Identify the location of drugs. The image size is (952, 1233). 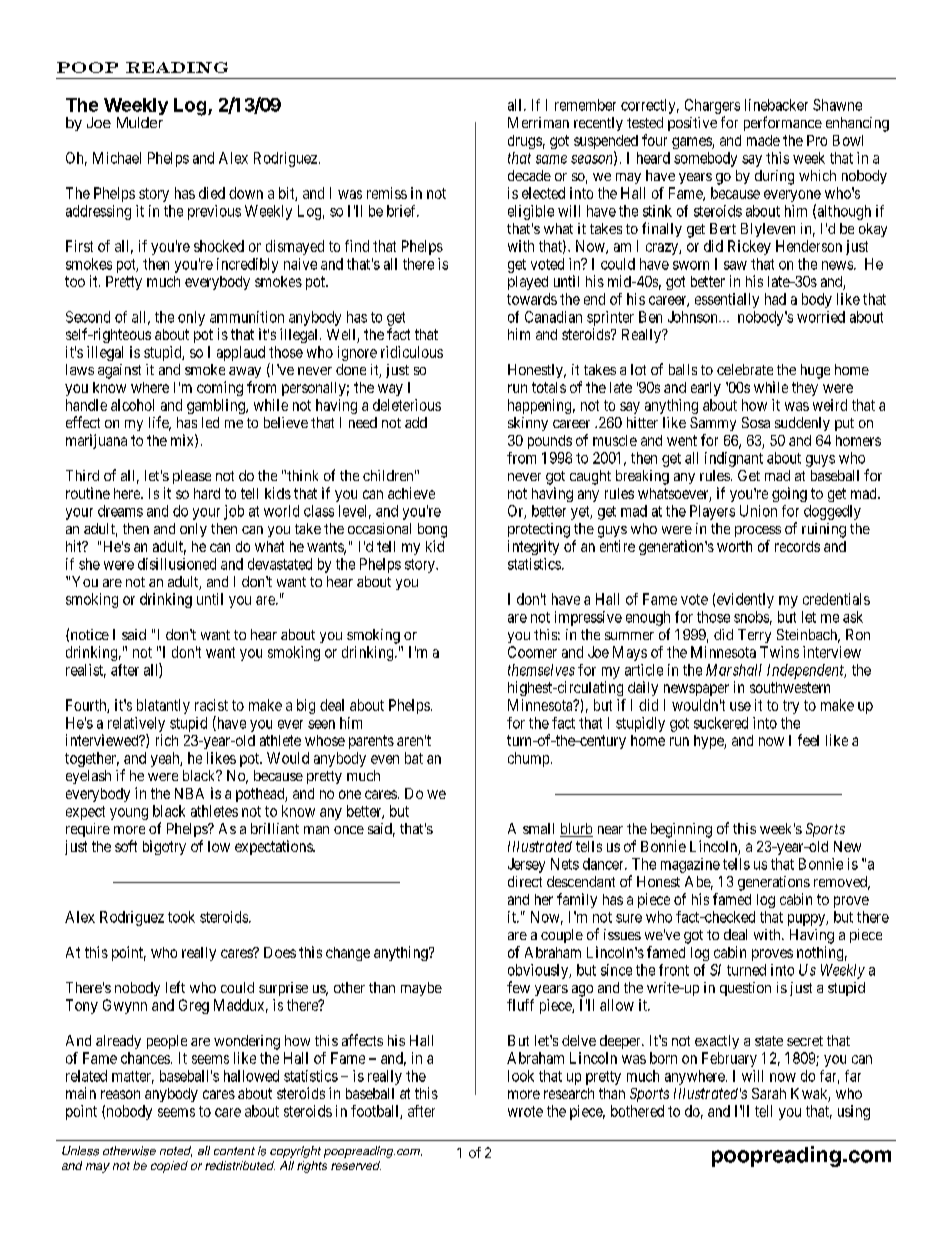
(525, 142).
